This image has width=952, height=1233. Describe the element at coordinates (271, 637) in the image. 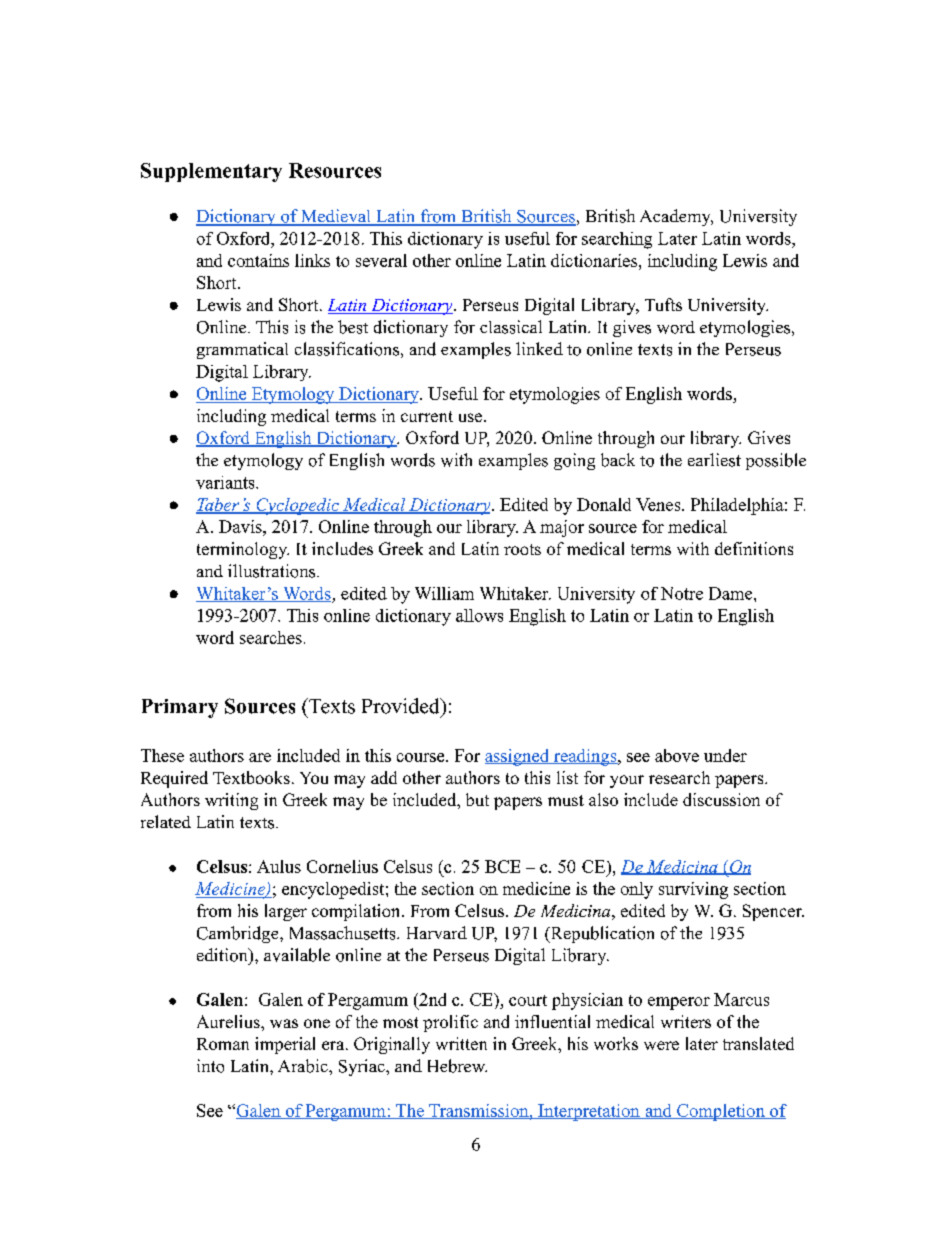

I see `searches` at that location.
